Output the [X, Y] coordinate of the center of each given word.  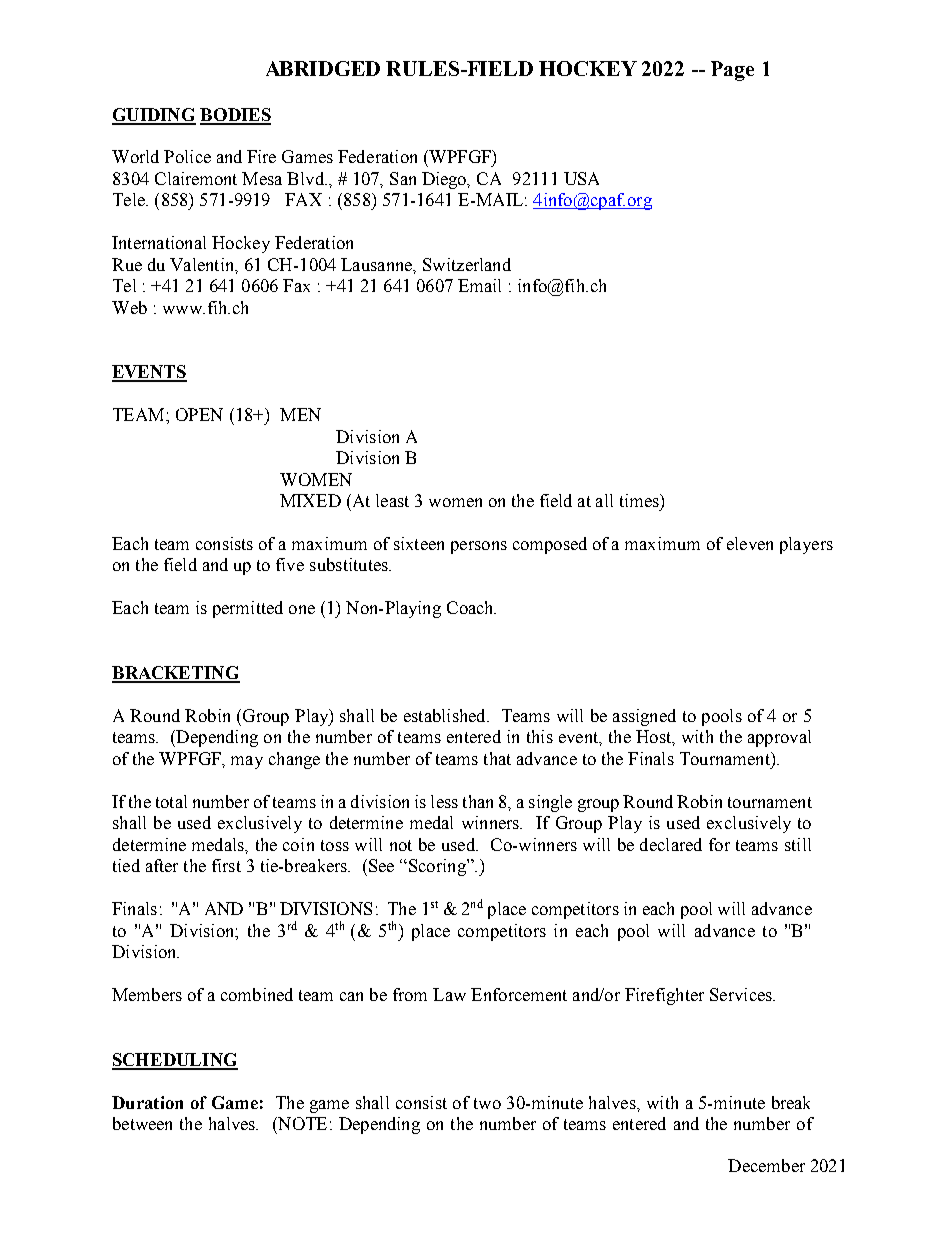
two [487, 1103]
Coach [471, 607]
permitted [248, 609]
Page [732, 71]
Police [187, 156]
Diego [445, 180]
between [142, 1123]
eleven [750, 543]
